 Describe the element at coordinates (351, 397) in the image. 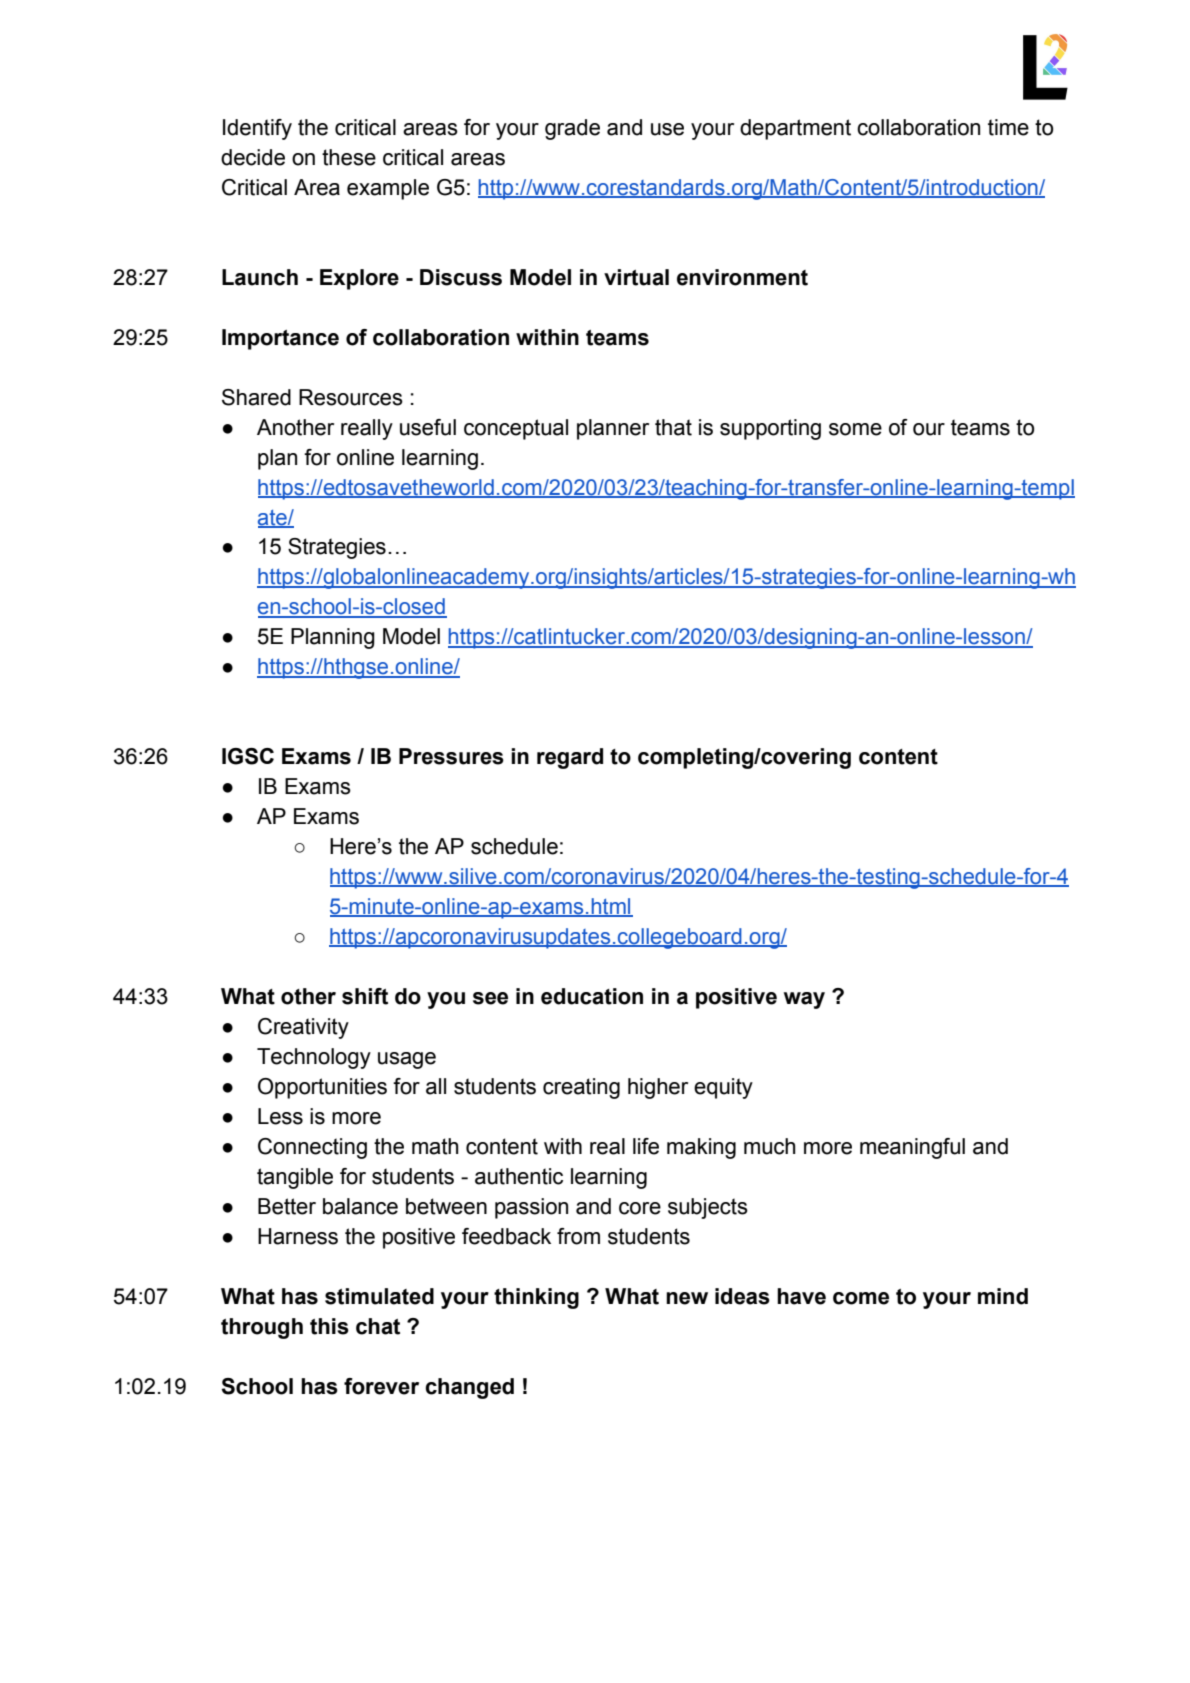

I see `Resources` at that location.
